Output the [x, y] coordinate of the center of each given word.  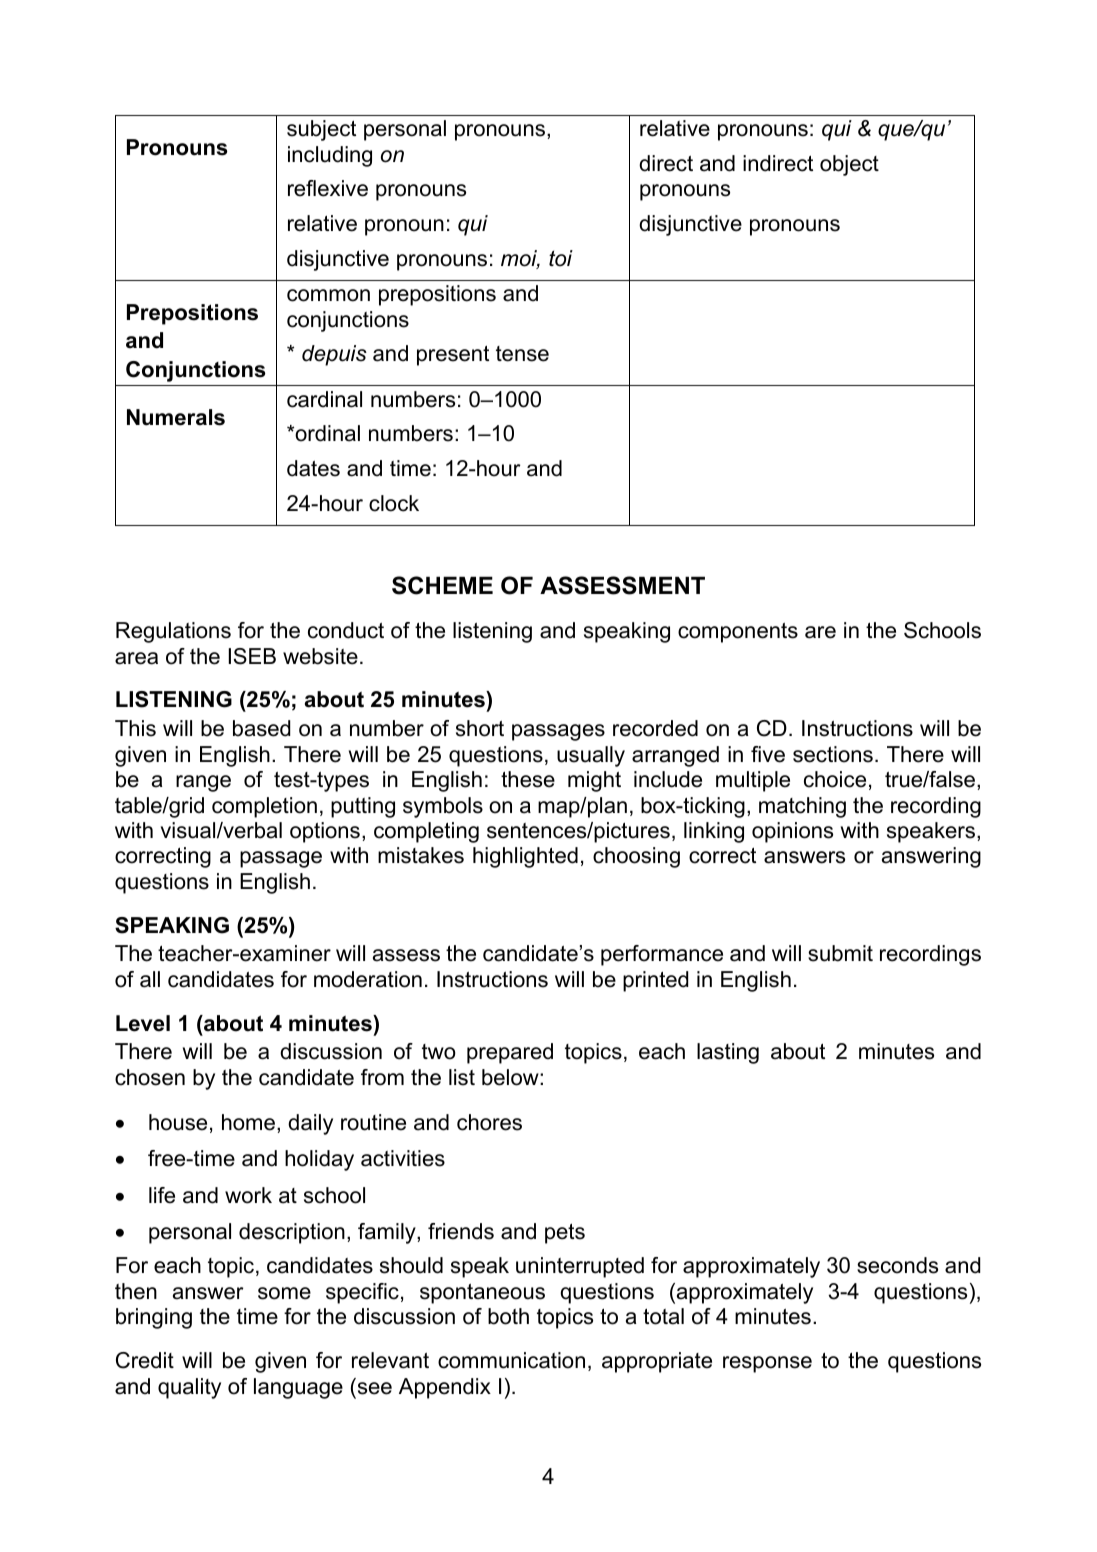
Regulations [173, 632]
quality [189, 1388]
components [738, 633]
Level [143, 1023]
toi [561, 258]
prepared [510, 1053]
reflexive [328, 188]
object [849, 165]
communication [511, 1360]
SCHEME [442, 585]
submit [840, 953]
